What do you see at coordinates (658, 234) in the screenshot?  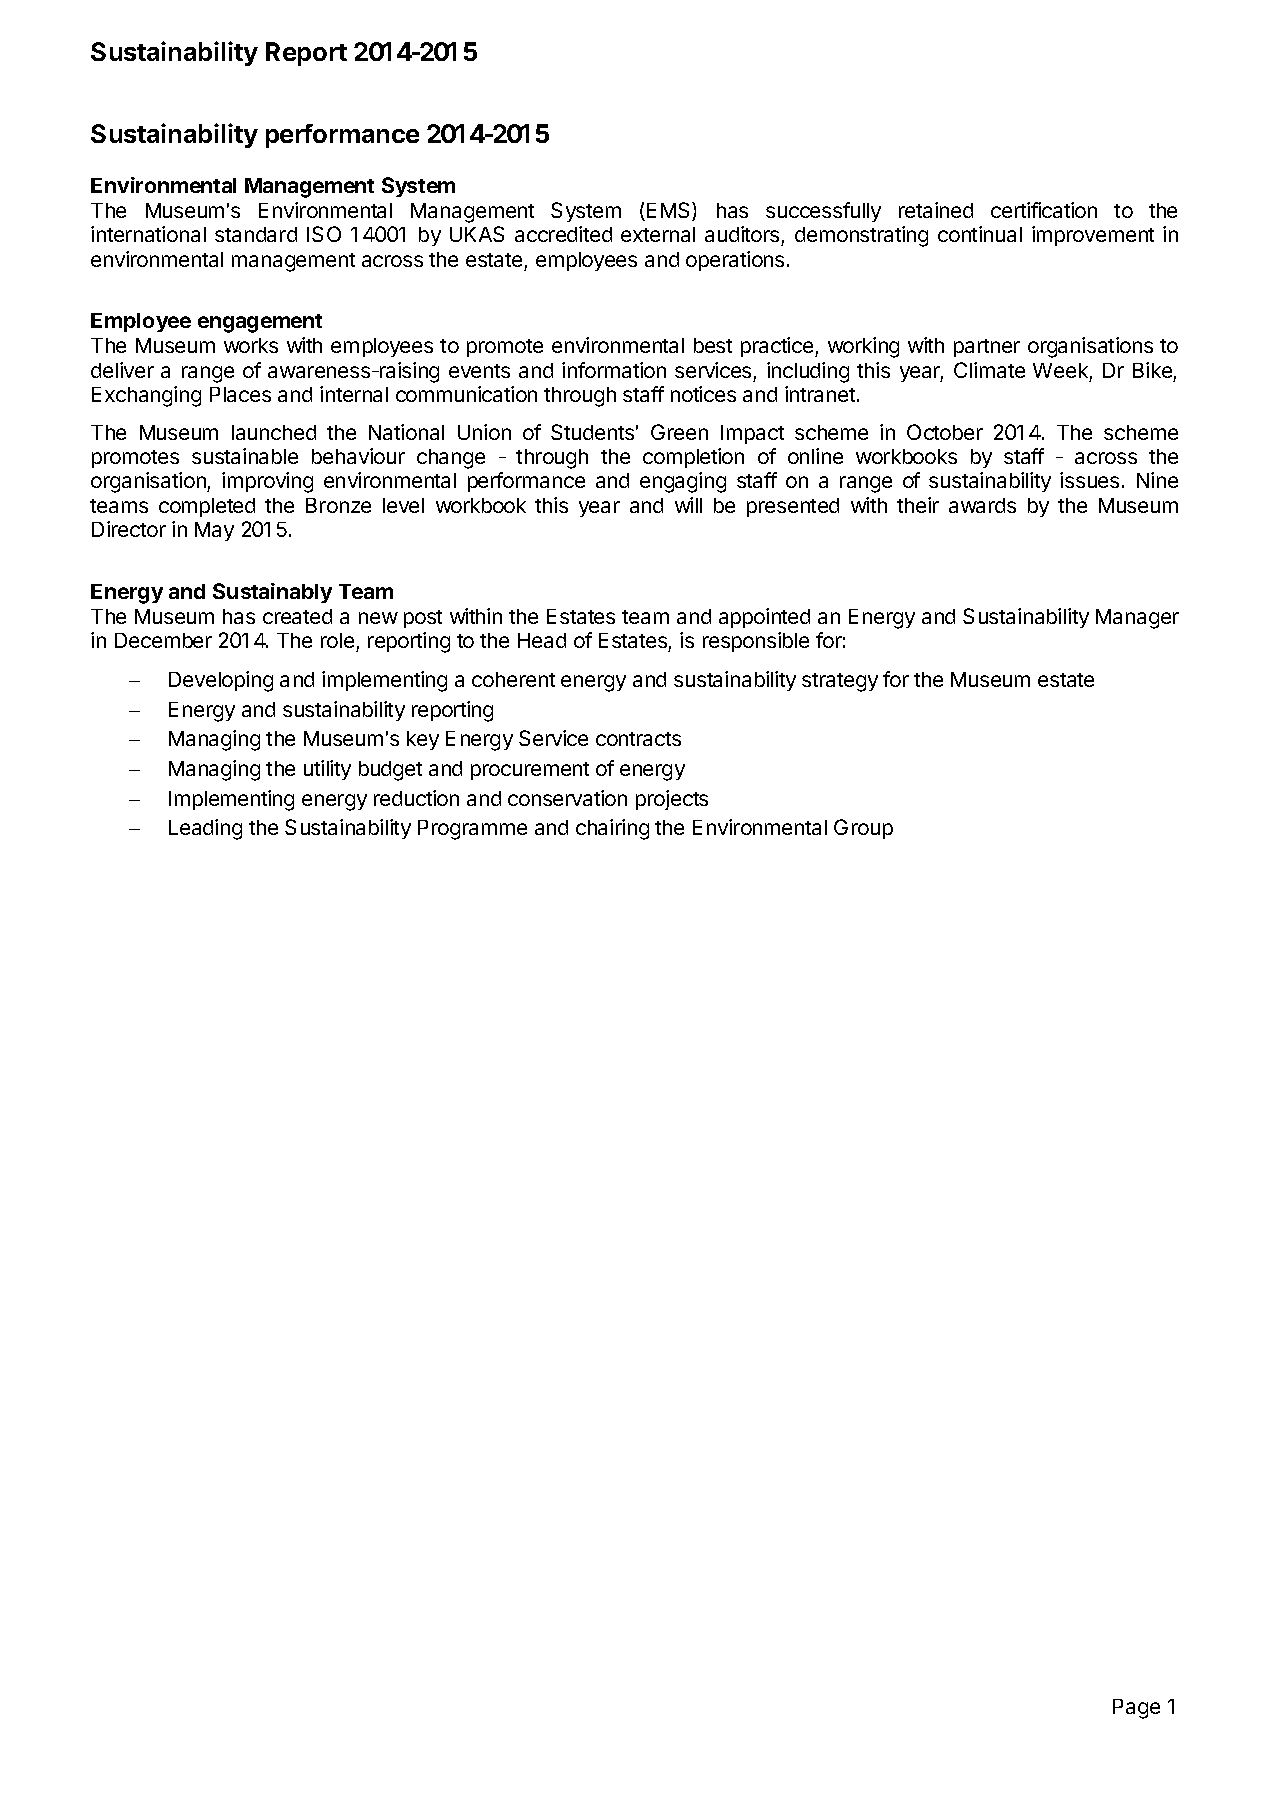 I see `external` at bounding box center [658, 234].
